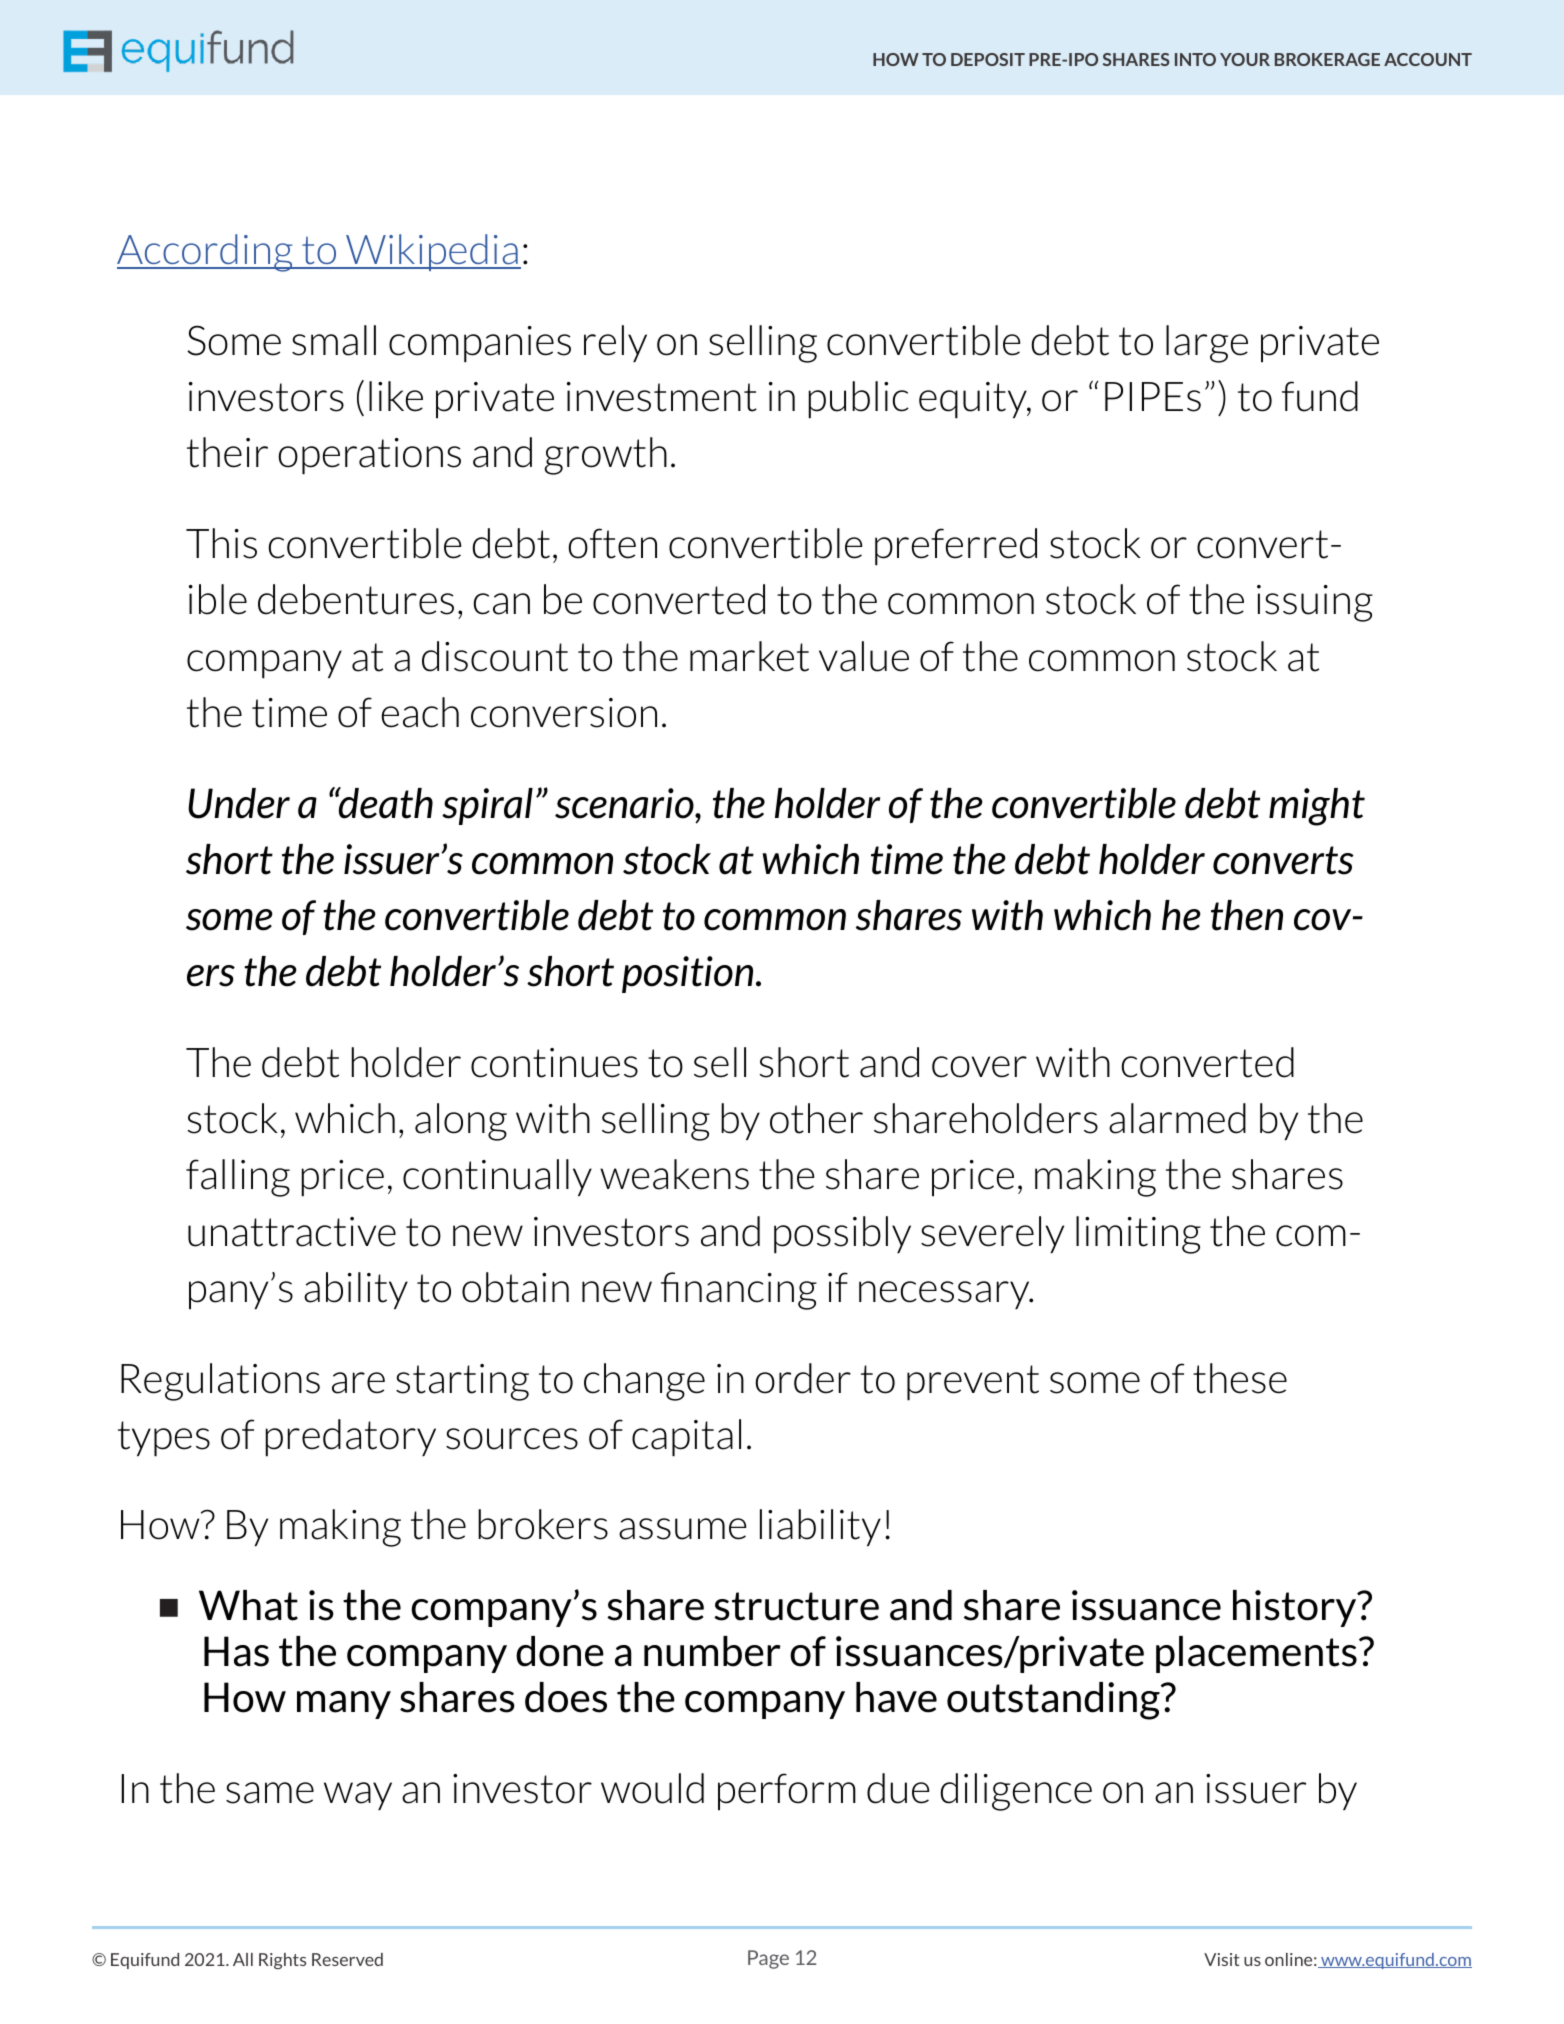 This page has height=2024, width=1564. Describe the element at coordinates (206, 253) in the page. I see `According` at that location.
